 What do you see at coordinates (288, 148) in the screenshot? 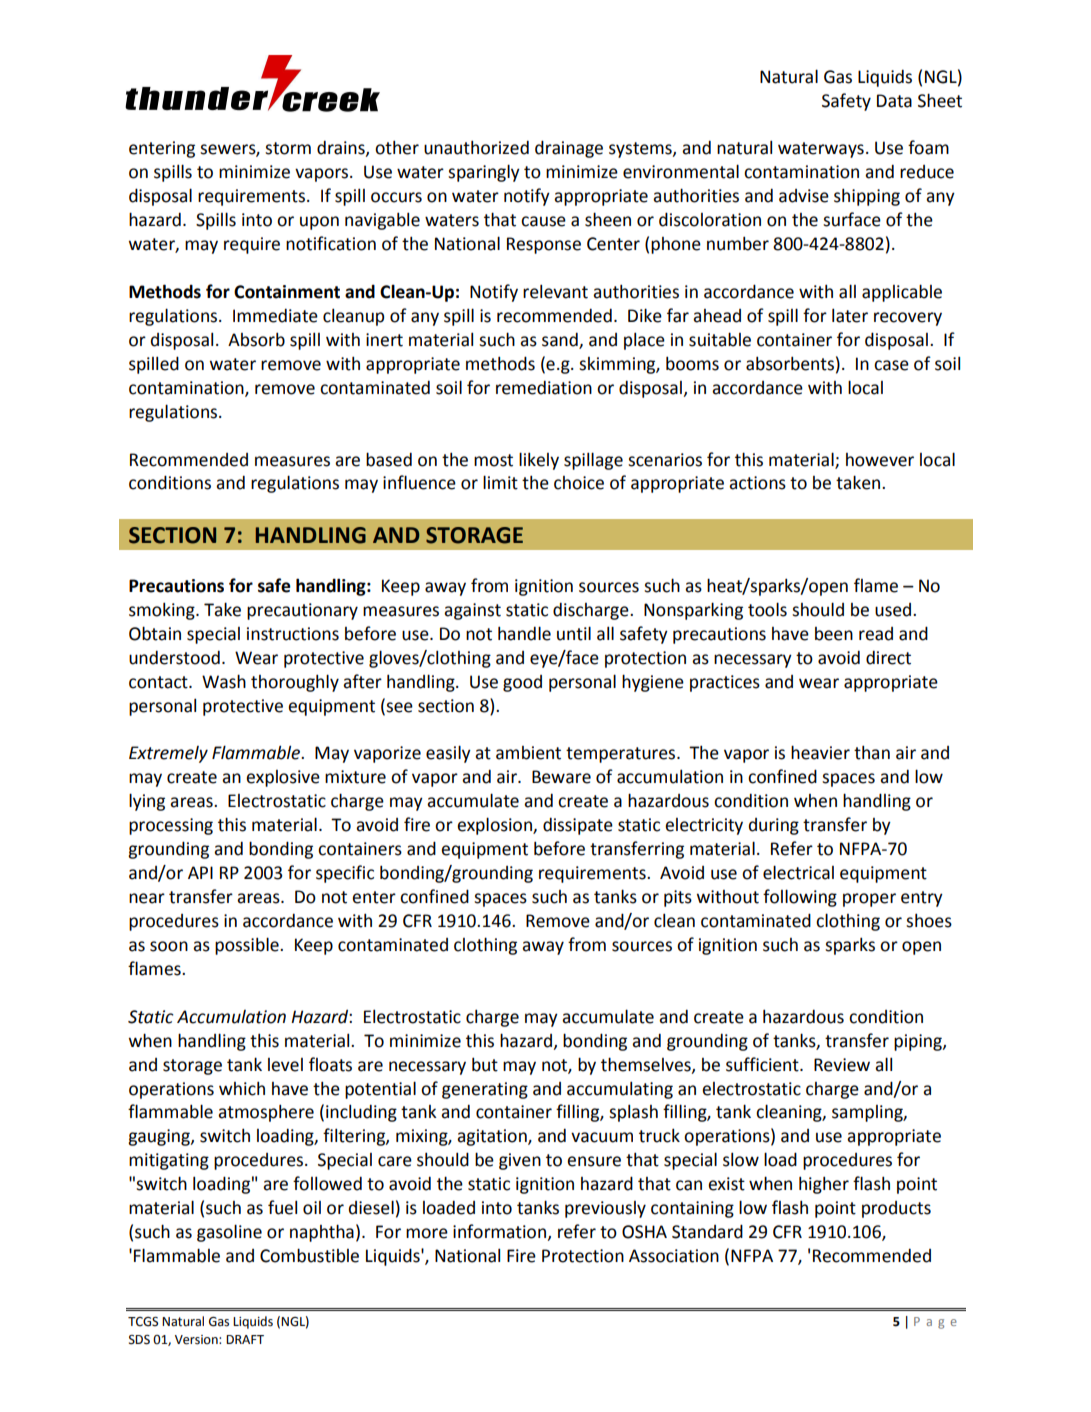
I see `storm` at bounding box center [288, 148].
